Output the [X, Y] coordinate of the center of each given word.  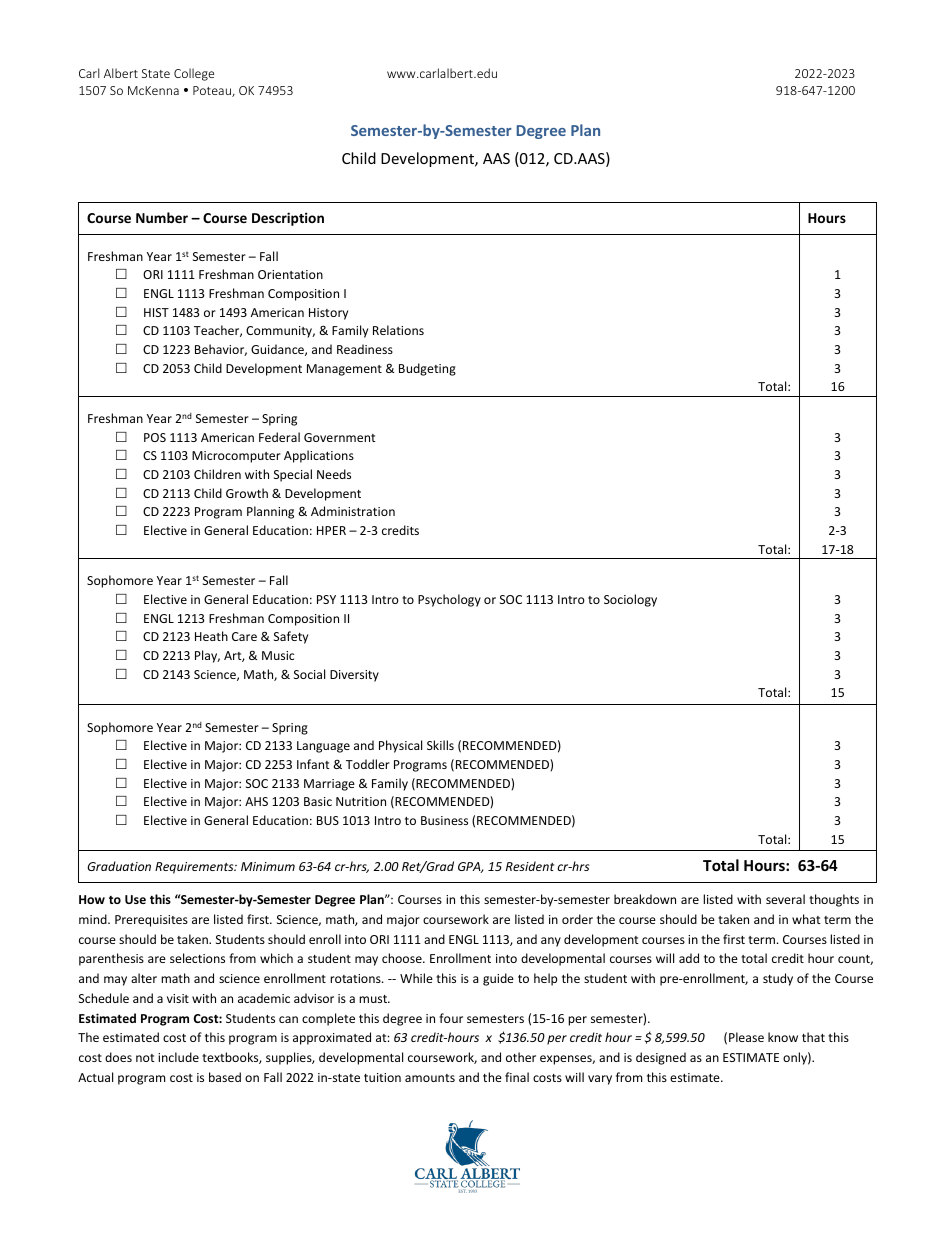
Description [288, 219]
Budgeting [427, 369]
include [178, 1057]
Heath [211, 636]
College [194, 74]
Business [444, 820]
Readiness [365, 349]
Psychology [449, 600]
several [785, 899]
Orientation [290, 274]
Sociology [630, 600]
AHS [256, 801]
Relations [398, 330]
